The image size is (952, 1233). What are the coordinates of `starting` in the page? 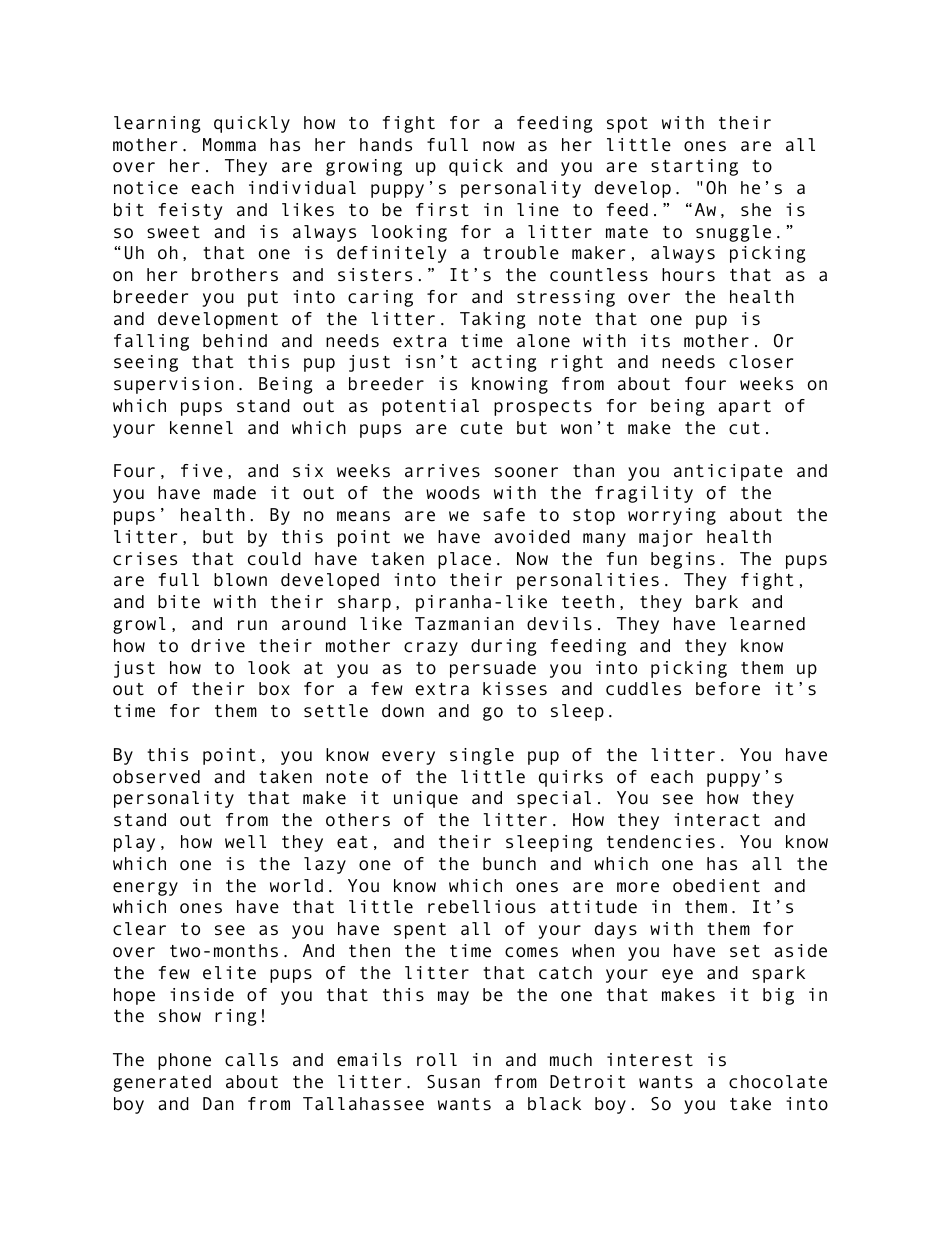 It's located at (694, 167).
